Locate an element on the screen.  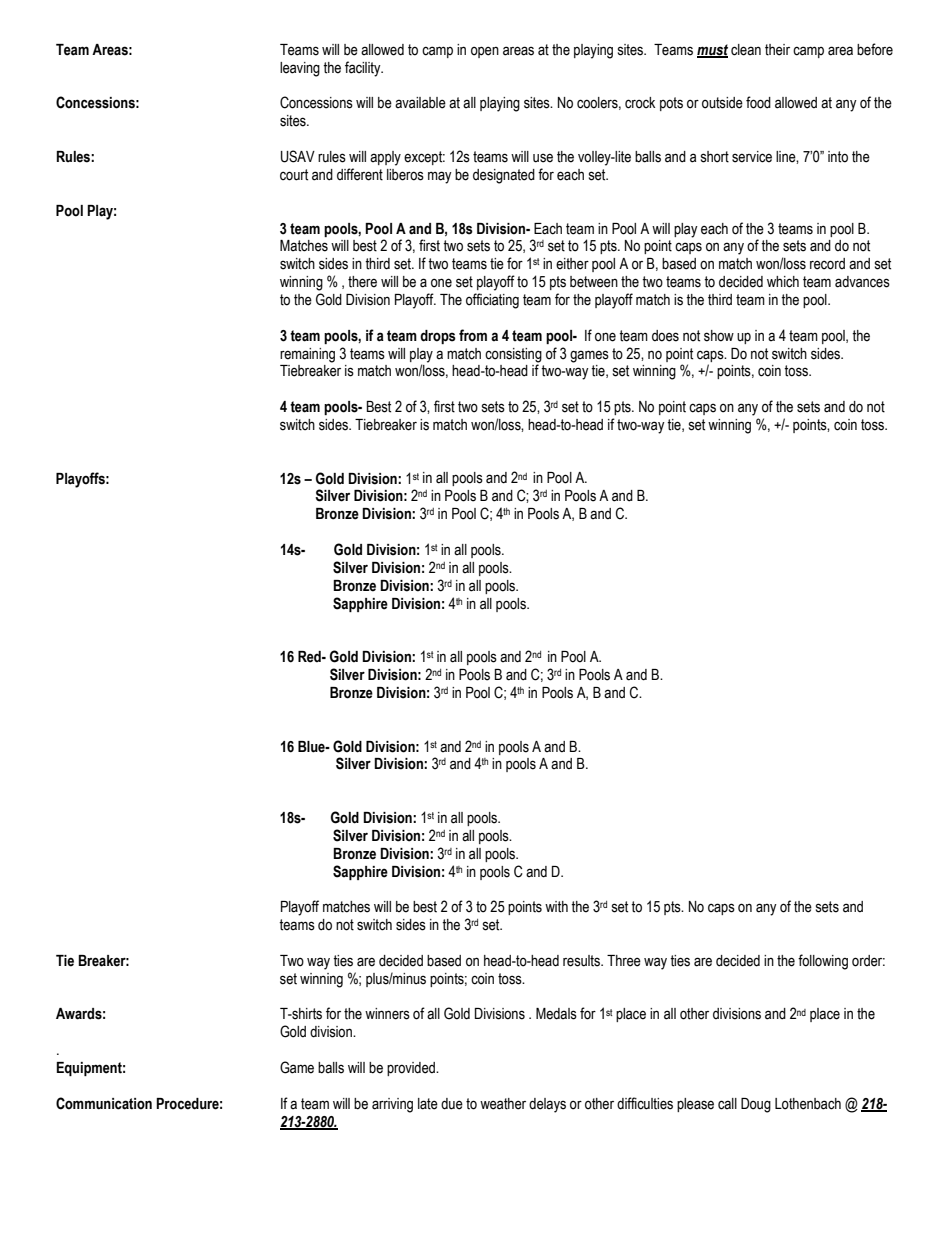
Communication is located at coordinates (104, 1103).
